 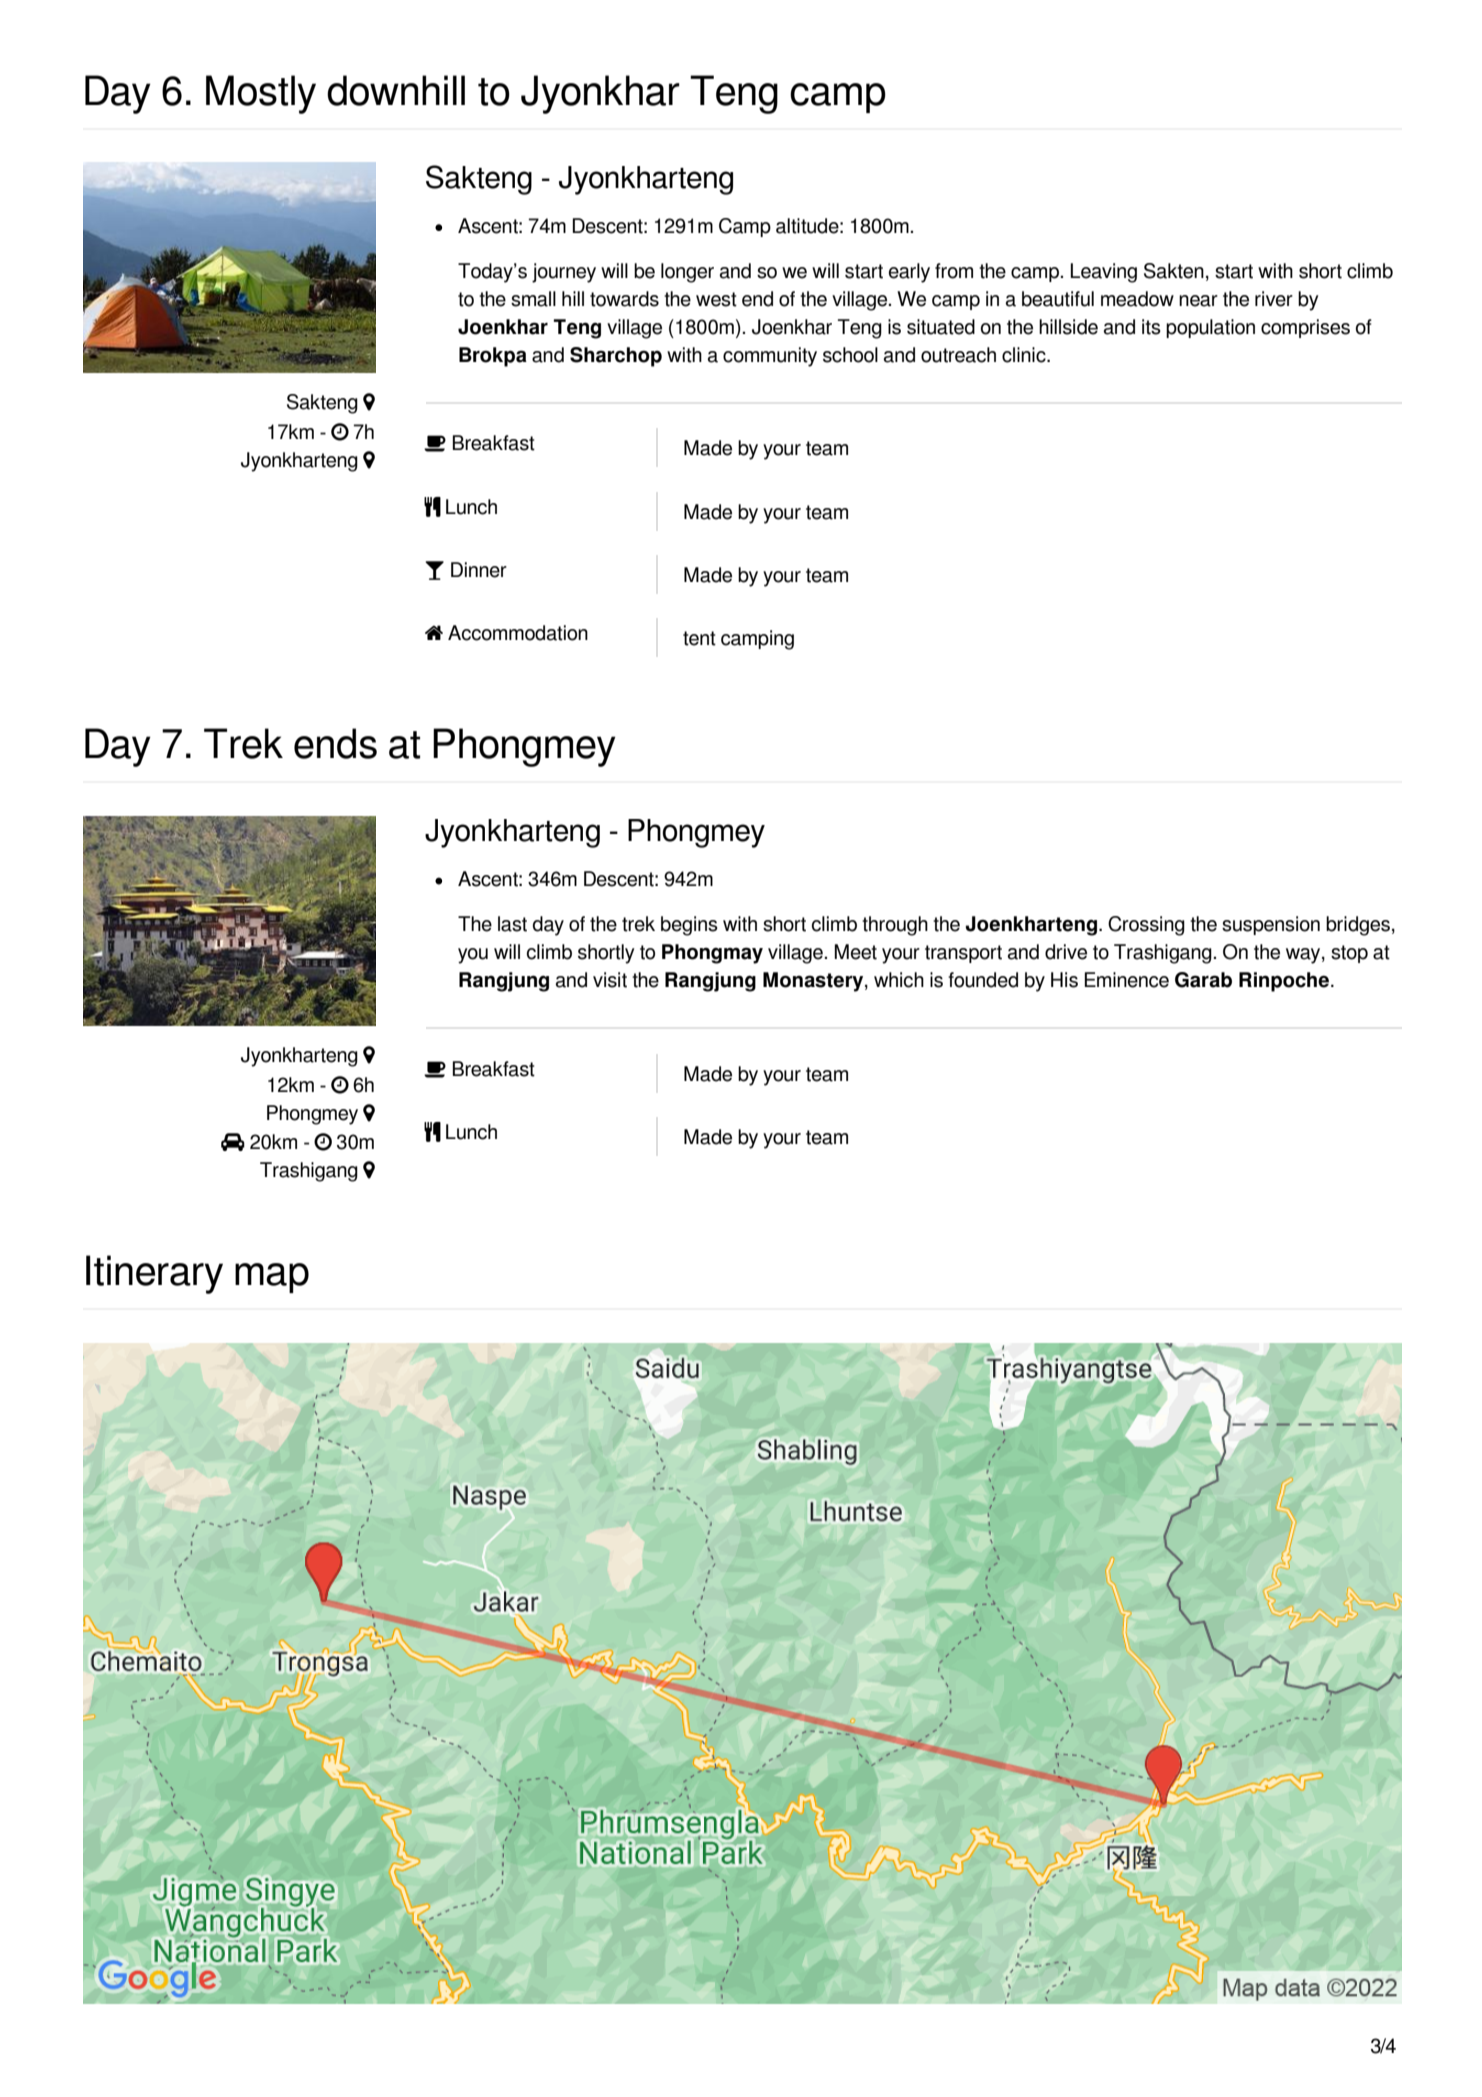 What do you see at coordinates (699, 638) in the screenshot?
I see `tent` at bounding box center [699, 638].
